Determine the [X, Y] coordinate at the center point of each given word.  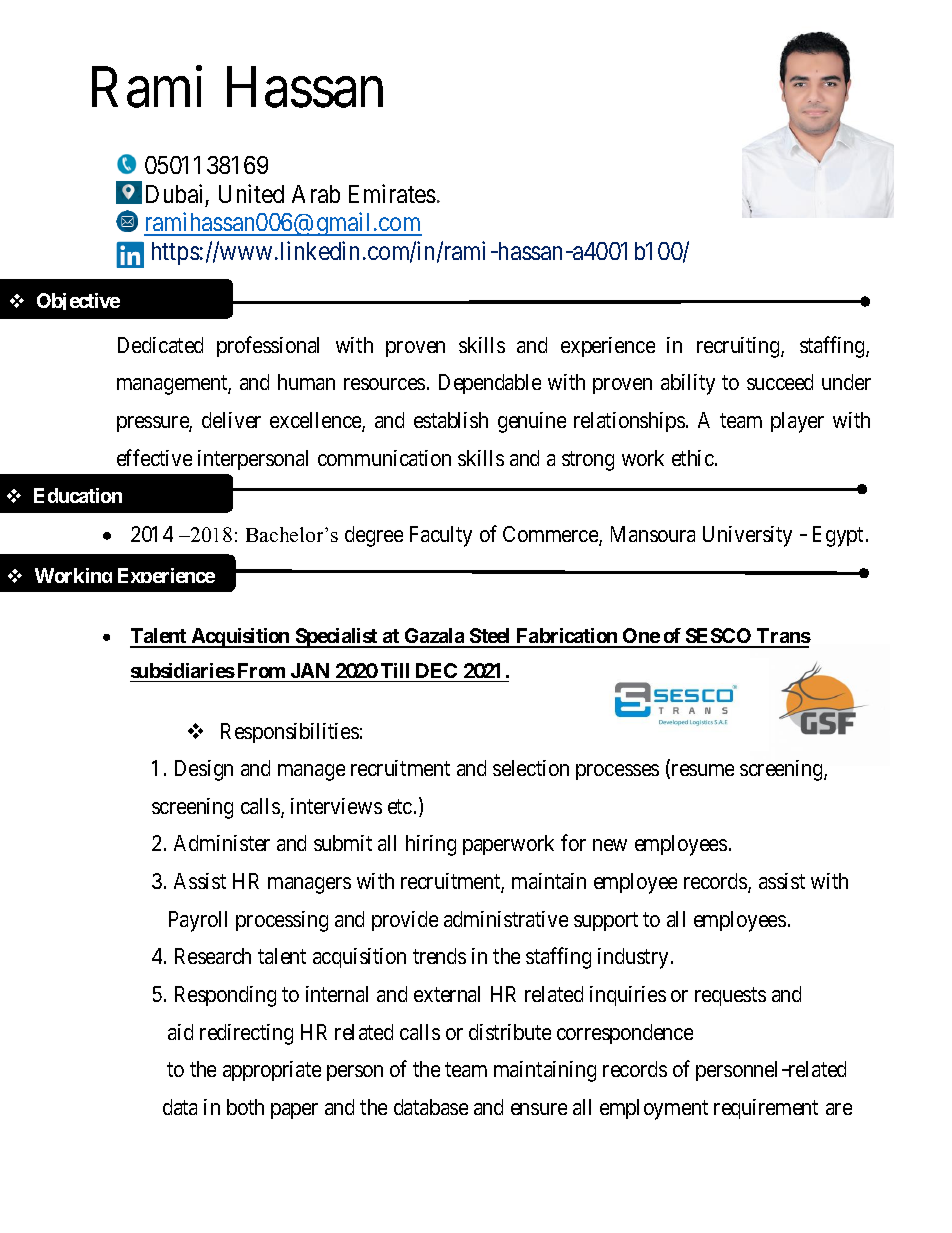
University [747, 536]
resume [701, 771]
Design [204, 770]
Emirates [392, 193]
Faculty [441, 536]
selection [531, 768]
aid [180, 1032]
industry [633, 958]
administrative [506, 919]
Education [78, 495]
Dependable [490, 384]
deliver [231, 420]
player [797, 422]
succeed [780, 382]
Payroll [198, 921]
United [251, 193]
